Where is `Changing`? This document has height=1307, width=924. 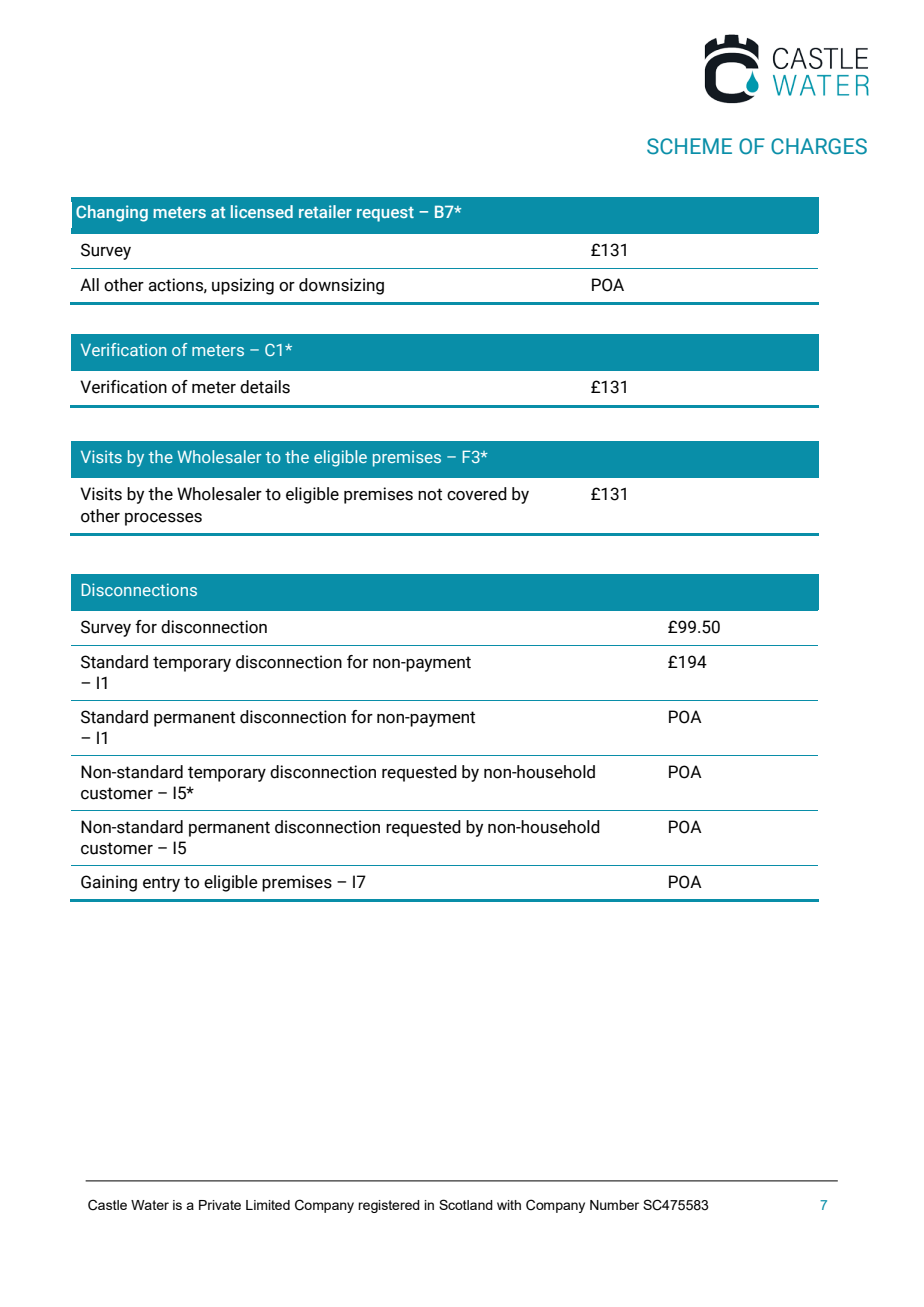
Changing is located at coordinates (112, 213).
